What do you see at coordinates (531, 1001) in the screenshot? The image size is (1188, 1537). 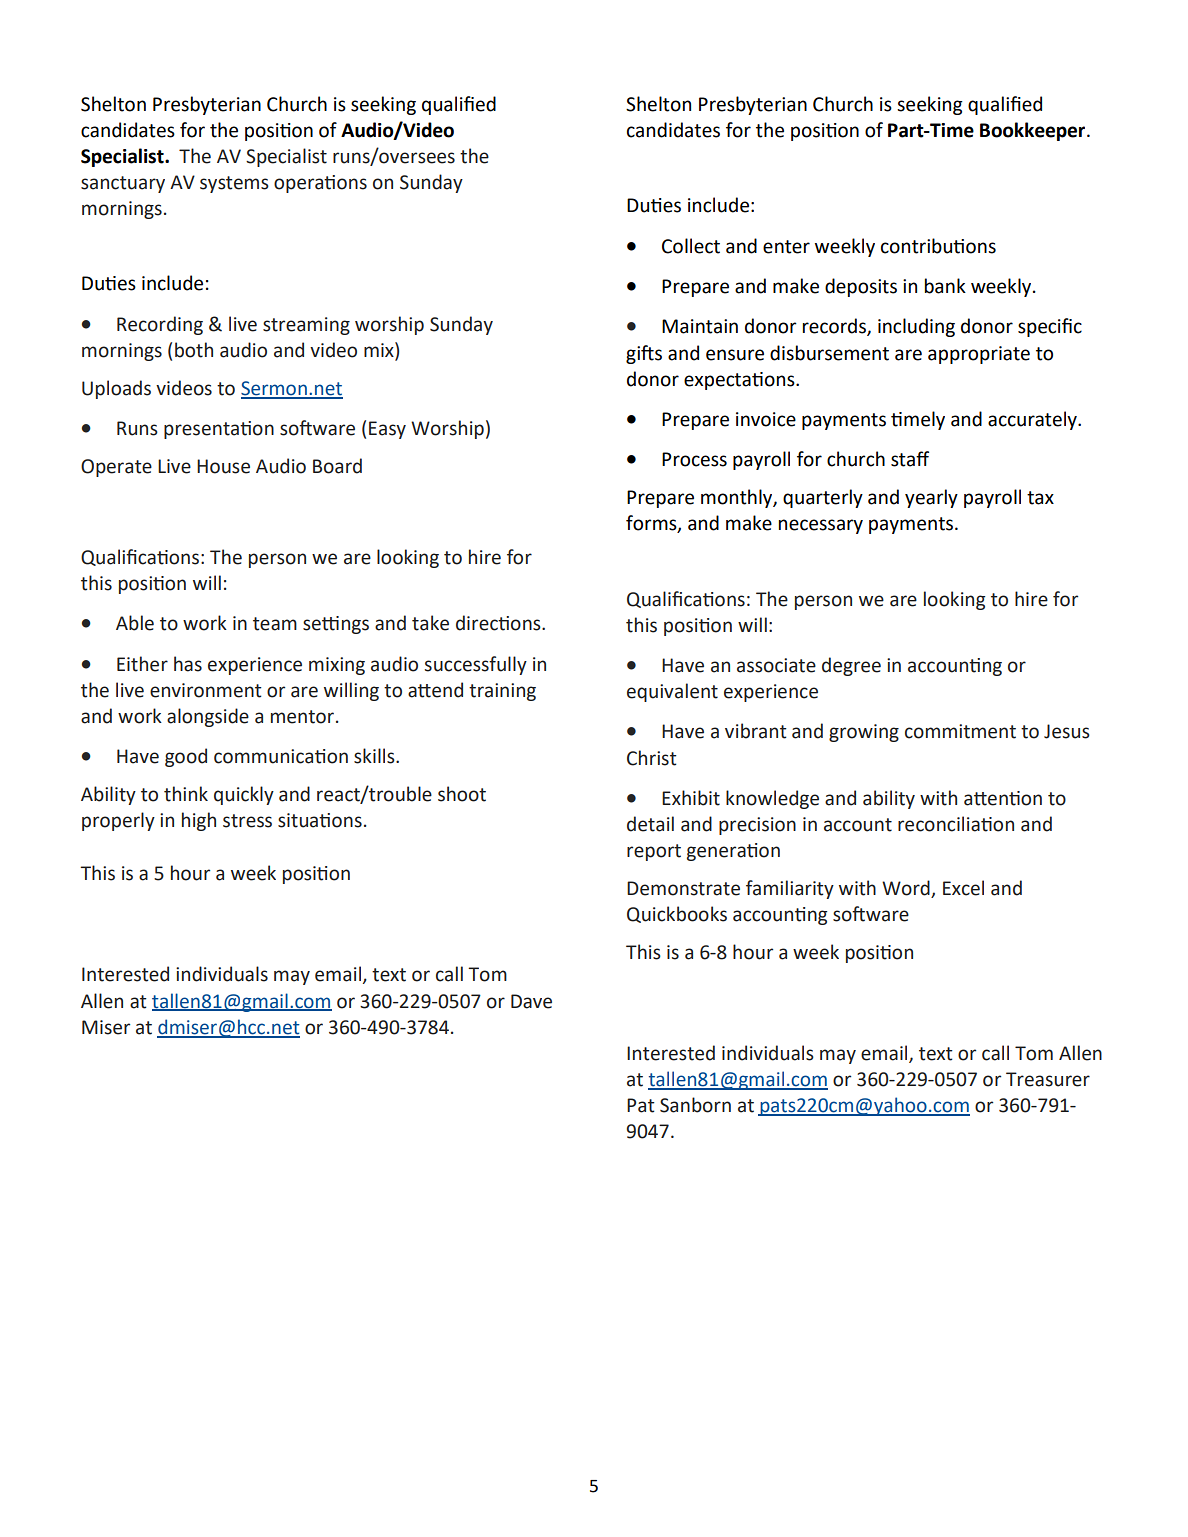 I see `Dave` at bounding box center [531, 1001].
